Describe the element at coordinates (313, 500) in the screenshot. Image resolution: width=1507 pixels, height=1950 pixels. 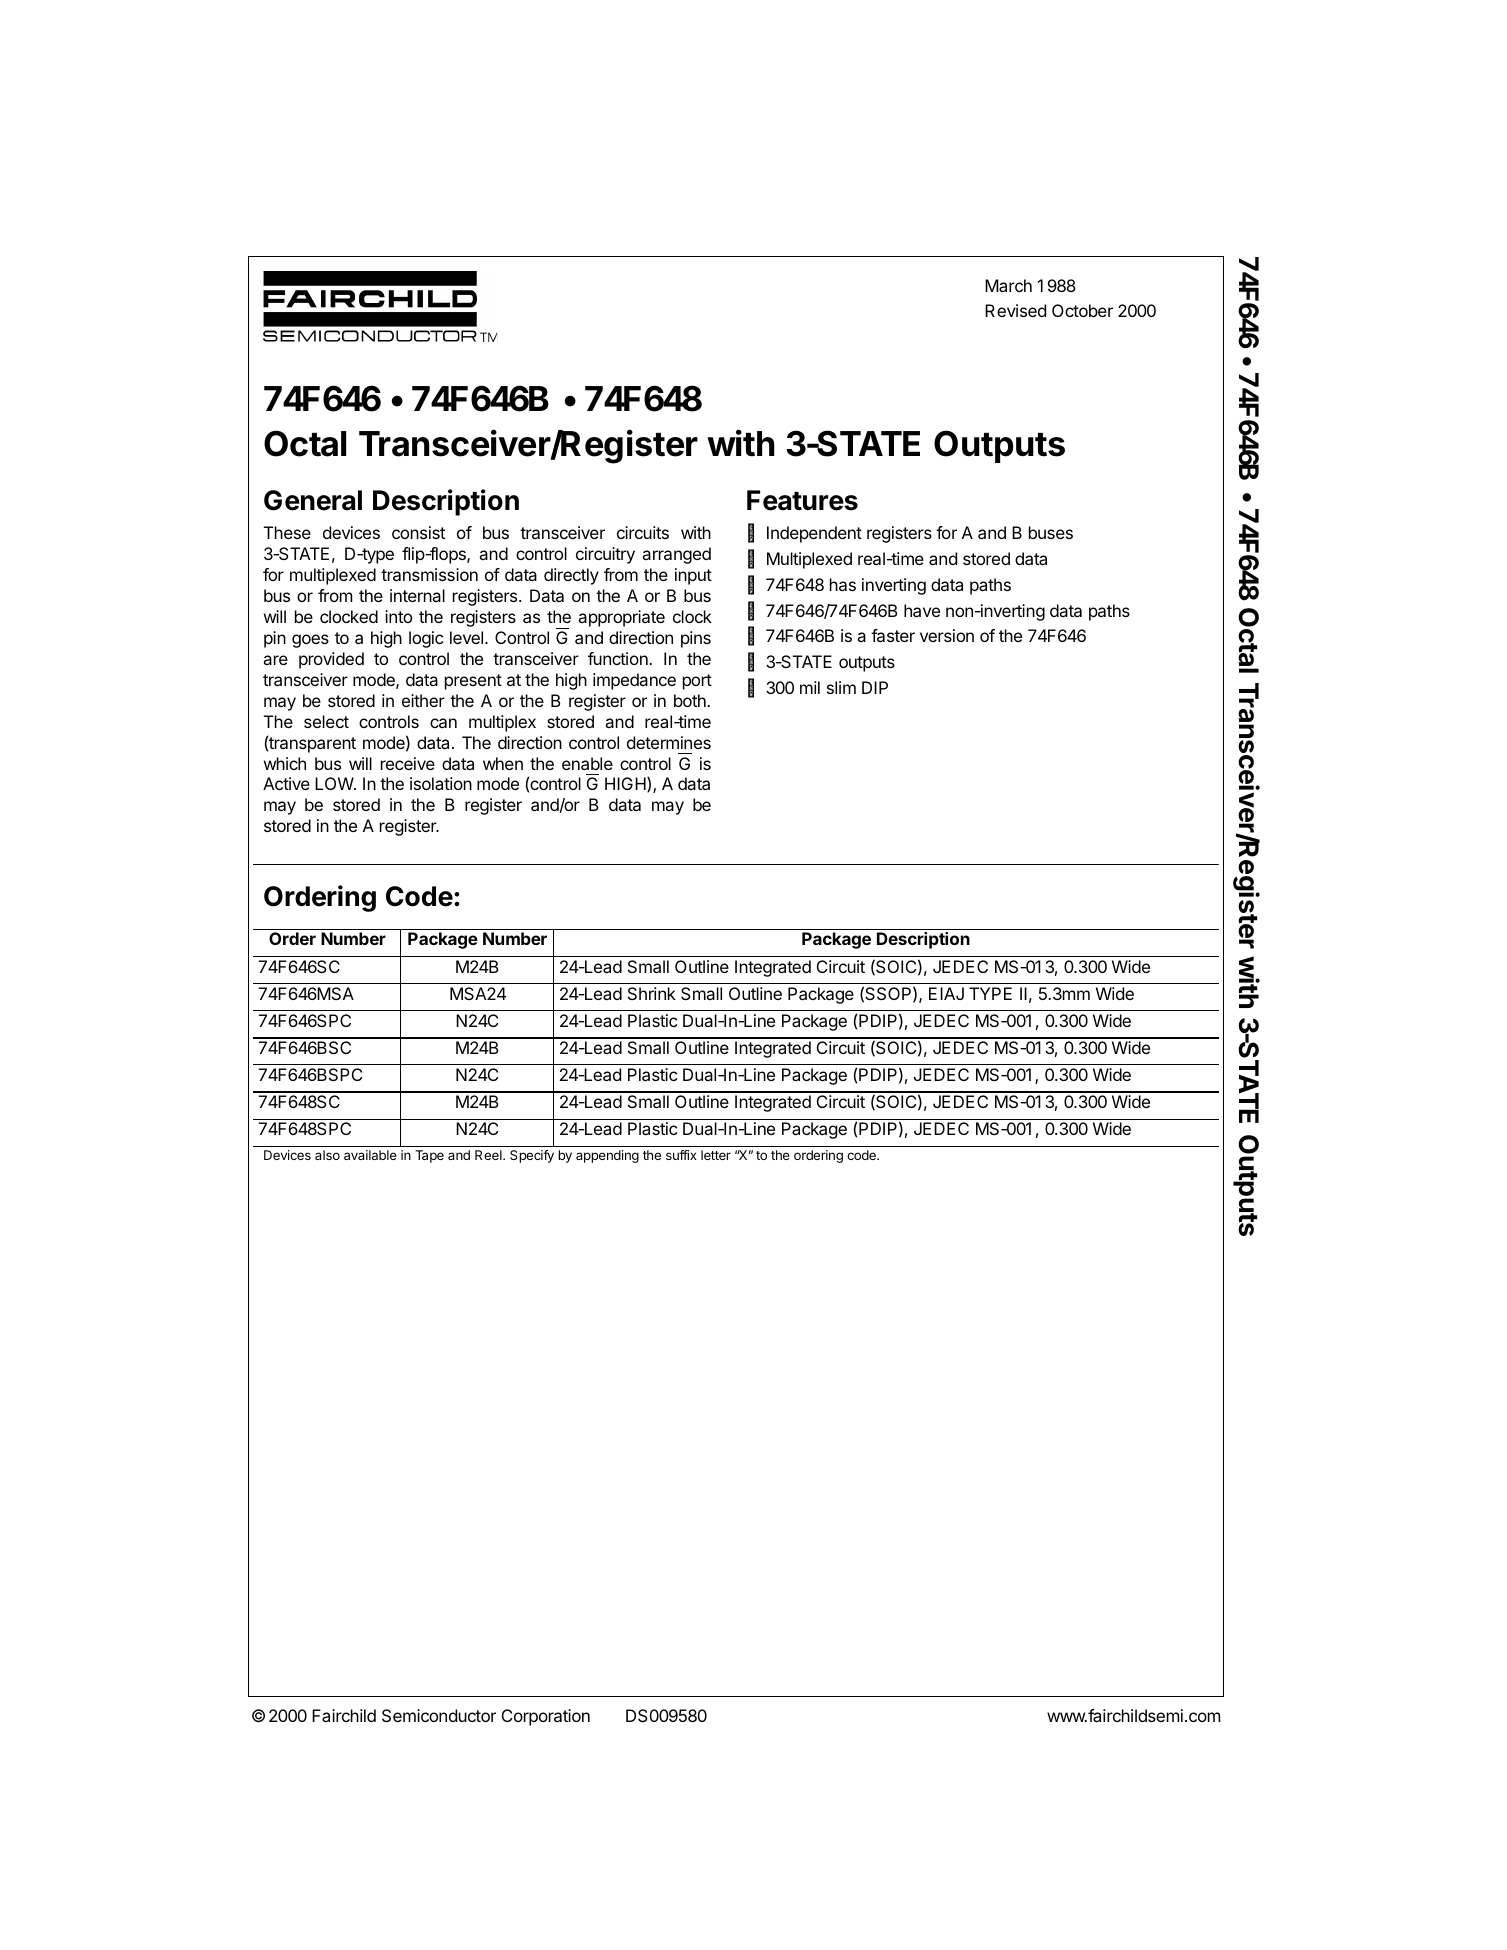
I see `General` at that location.
